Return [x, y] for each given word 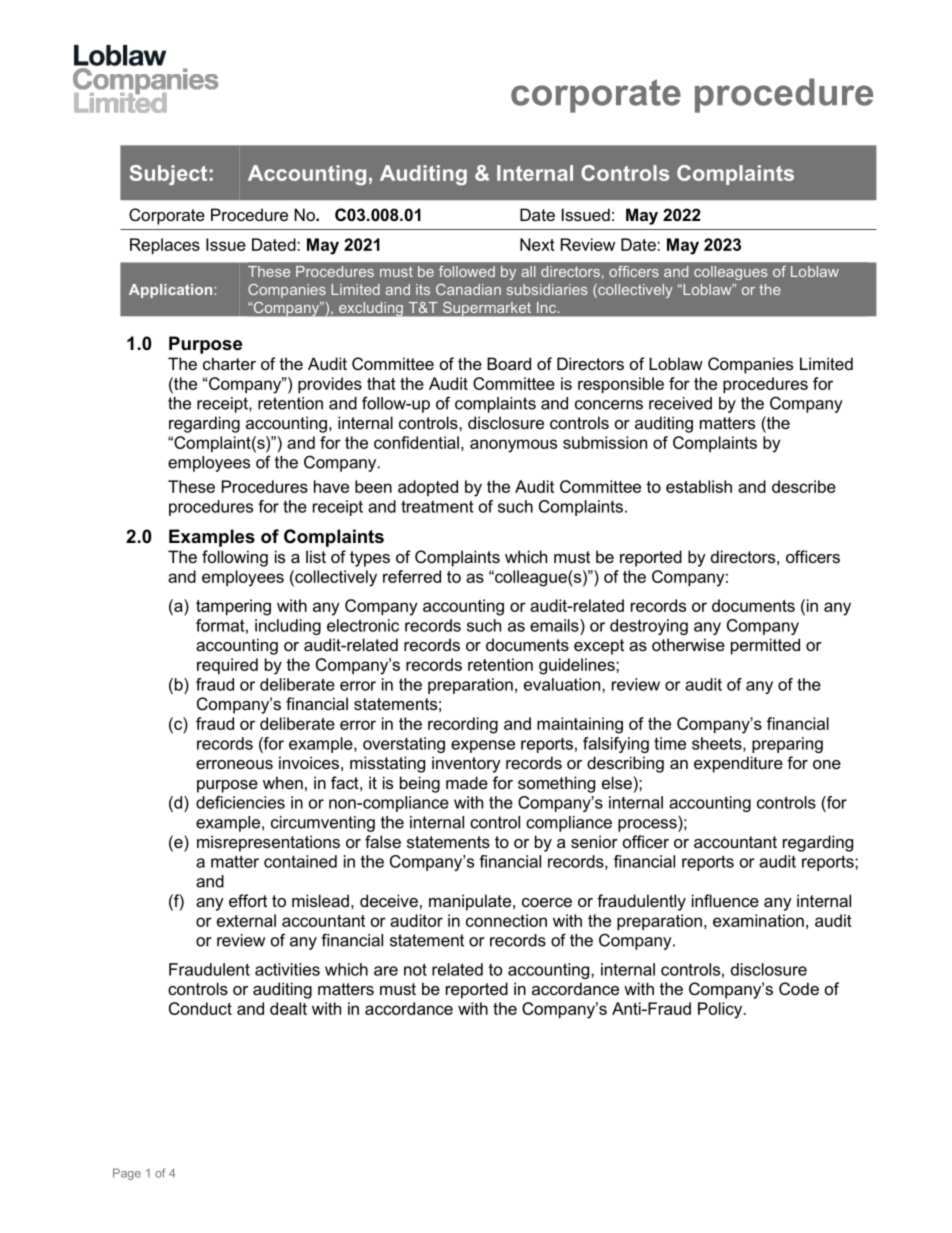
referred [412, 576]
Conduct [200, 1008]
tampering [233, 607]
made [467, 782]
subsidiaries [547, 289]
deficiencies [240, 802]
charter [229, 363]
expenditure [738, 764]
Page [127, 1174]
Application [170, 291]
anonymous [513, 446]
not [415, 969]
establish [699, 486]
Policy [721, 1010]
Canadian [468, 289]
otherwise [688, 644]
